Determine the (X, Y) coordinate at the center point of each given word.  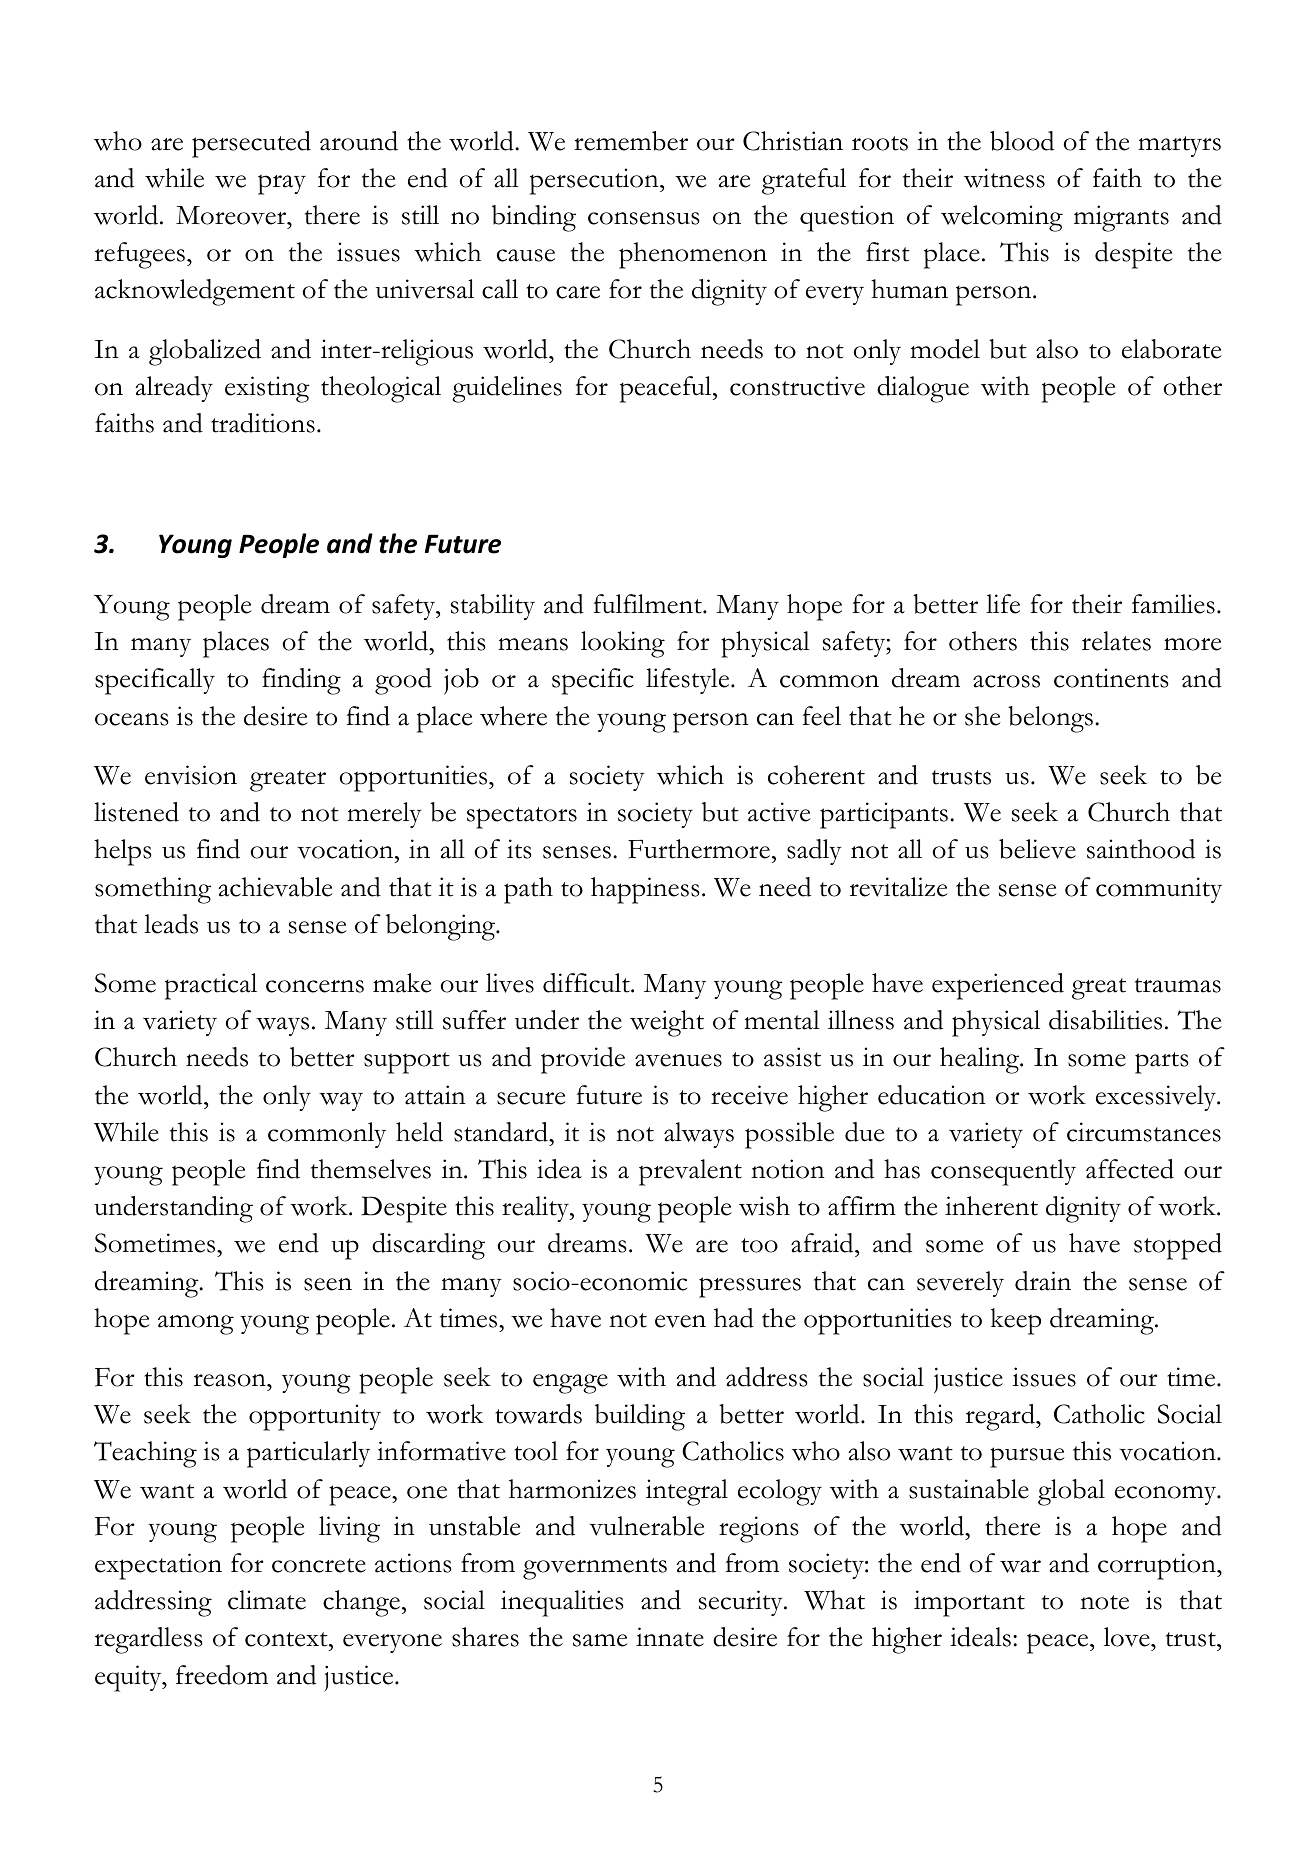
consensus (644, 218)
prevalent (690, 1172)
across (1006, 681)
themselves (371, 1169)
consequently (1003, 1172)
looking (623, 644)
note (1104, 1602)
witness (1004, 178)
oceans (132, 719)
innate (670, 1637)
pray (282, 184)
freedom (222, 1675)
